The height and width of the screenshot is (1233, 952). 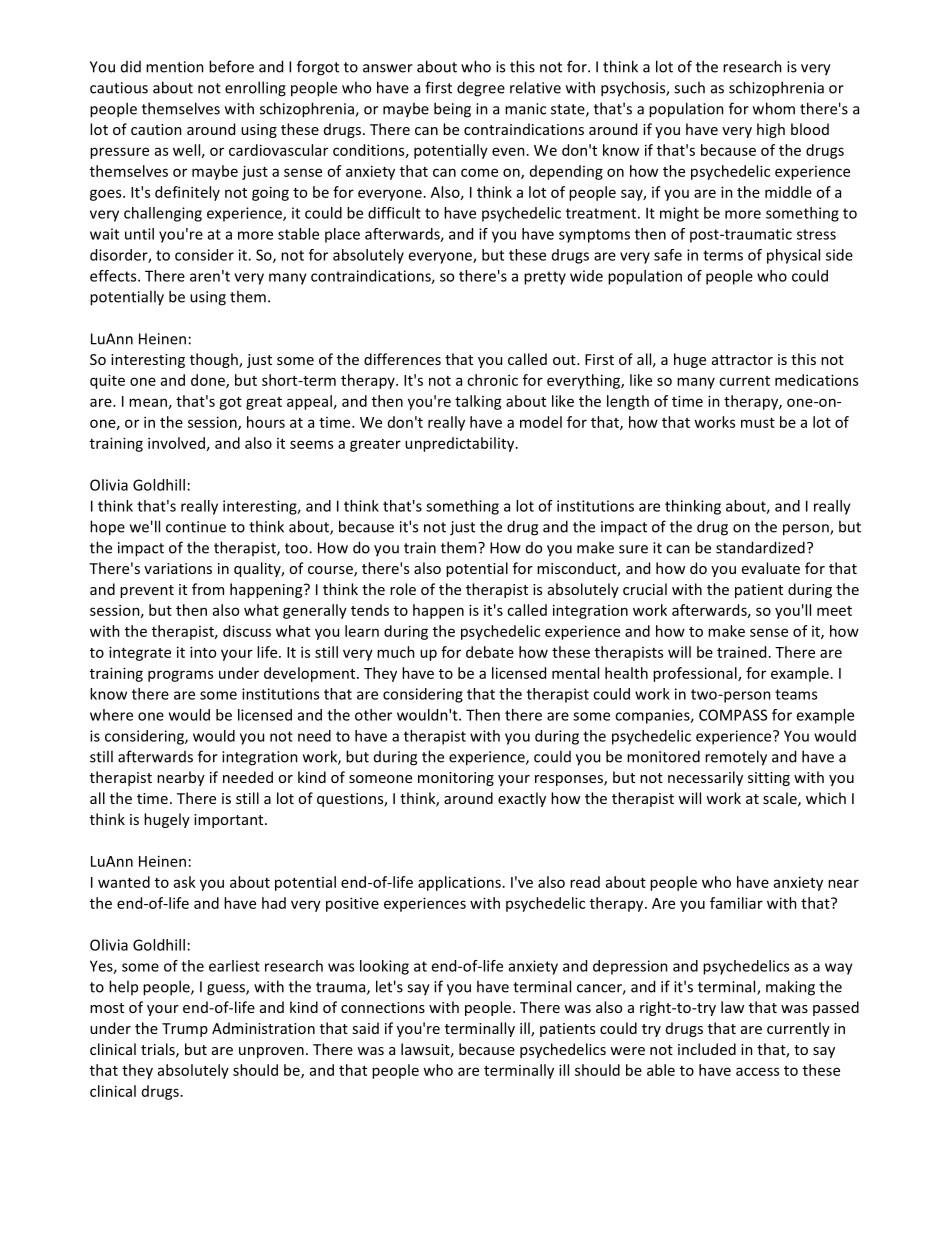 I want to click on important, so click(x=230, y=821).
